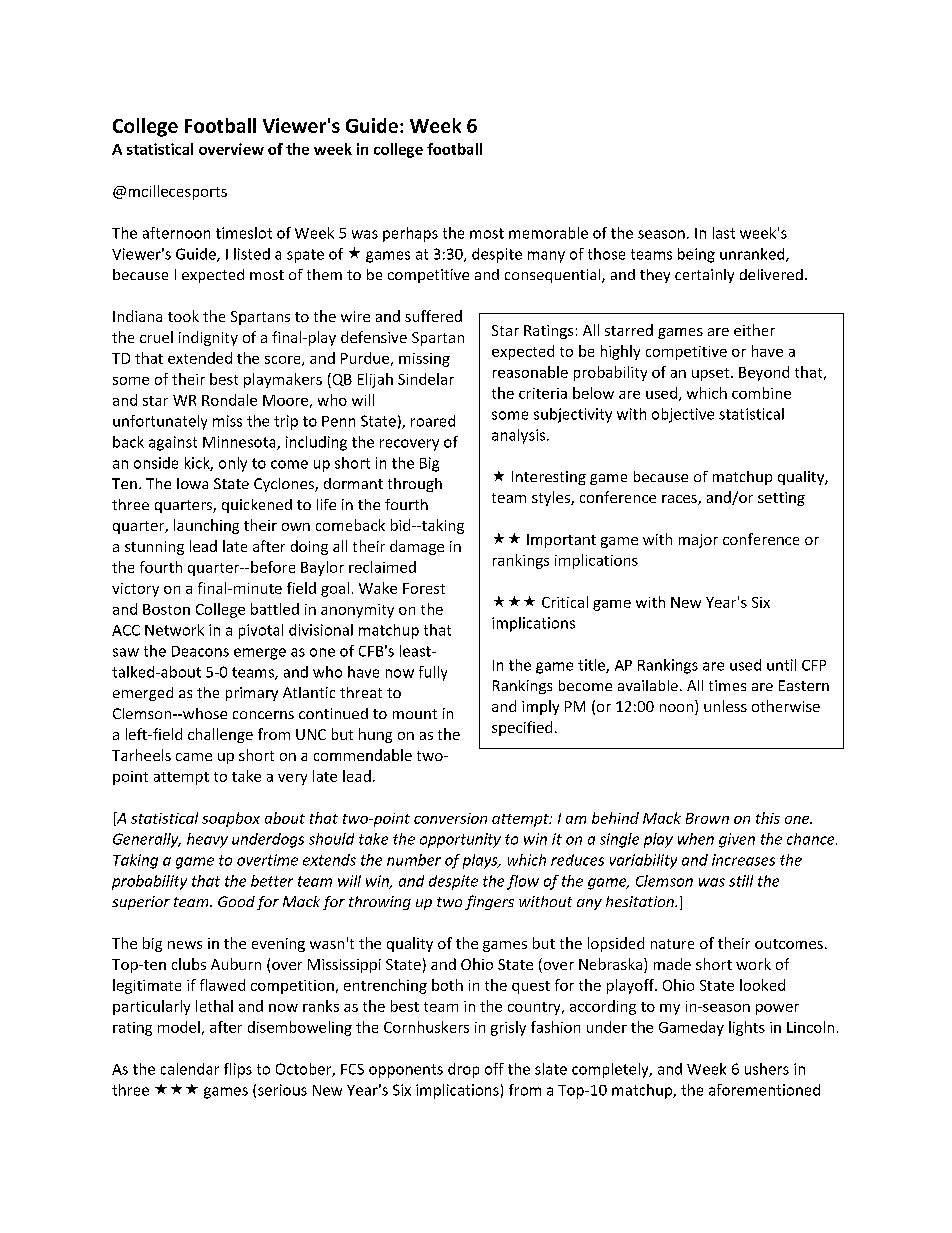 This page has height=1233, width=952. What do you see at coordinates (417, 547) in the page?
I see `damage` at bounding box center [417, 547].
